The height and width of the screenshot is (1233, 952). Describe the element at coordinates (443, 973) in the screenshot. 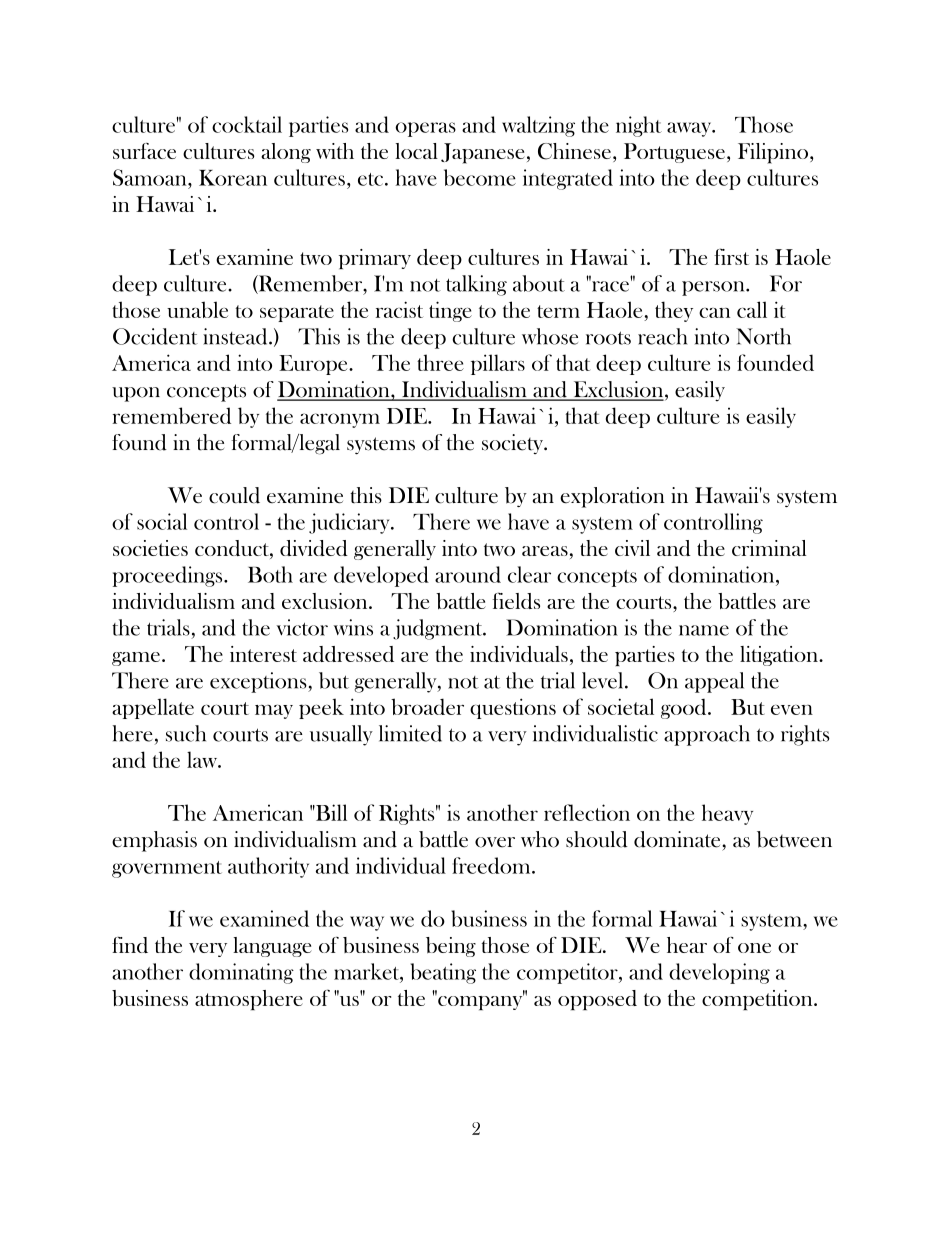

I see `beating` at that location.
